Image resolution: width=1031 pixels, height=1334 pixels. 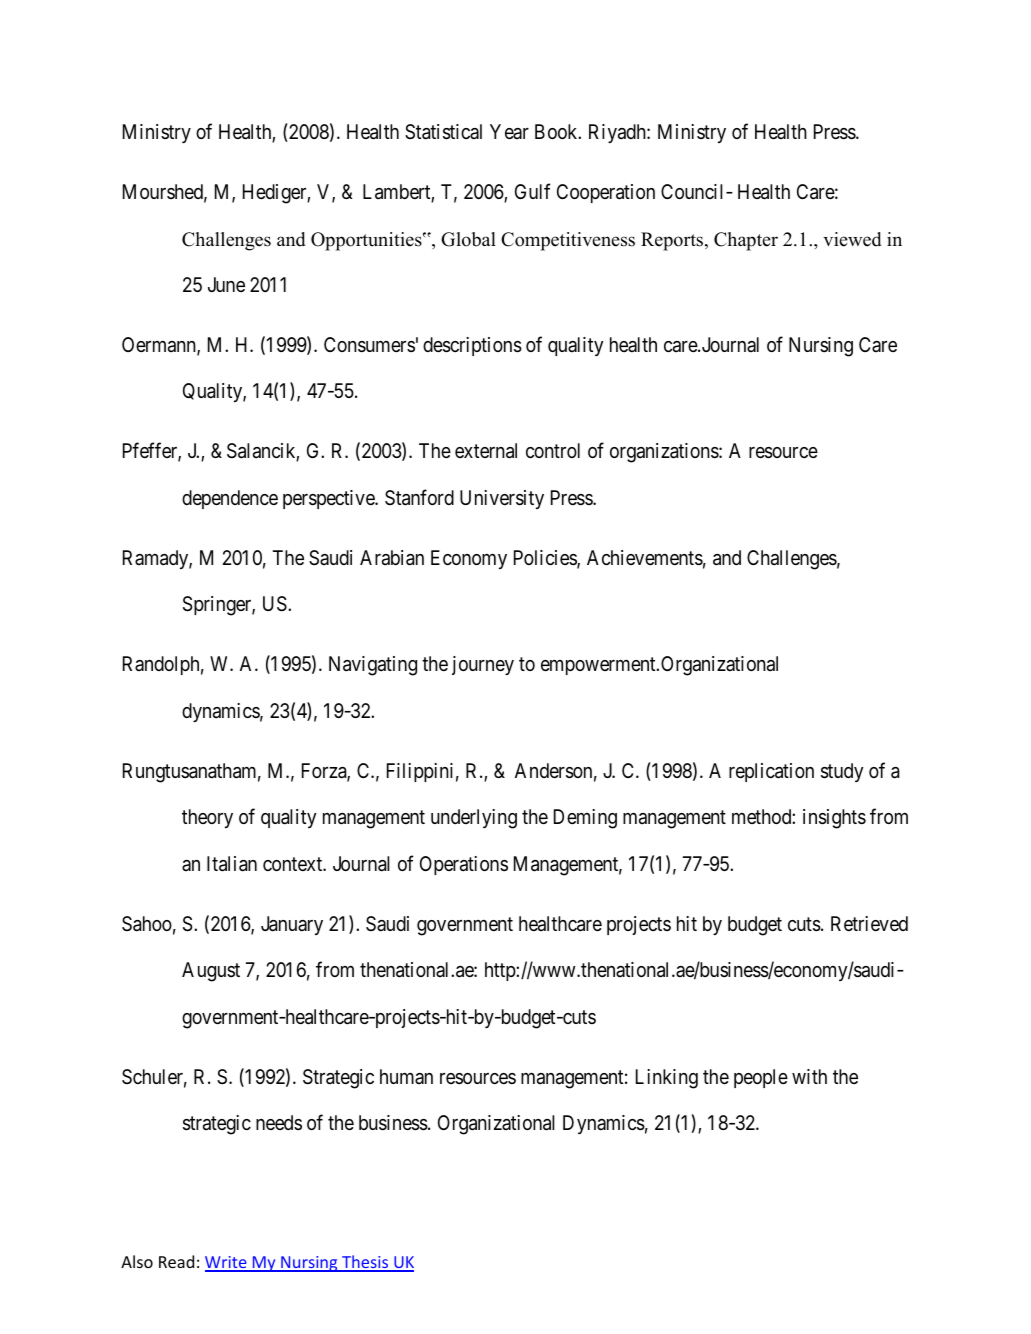 What do you see at coordinates (509, 131) in the page?
I see `Year` at bounding box center [509, 131].
